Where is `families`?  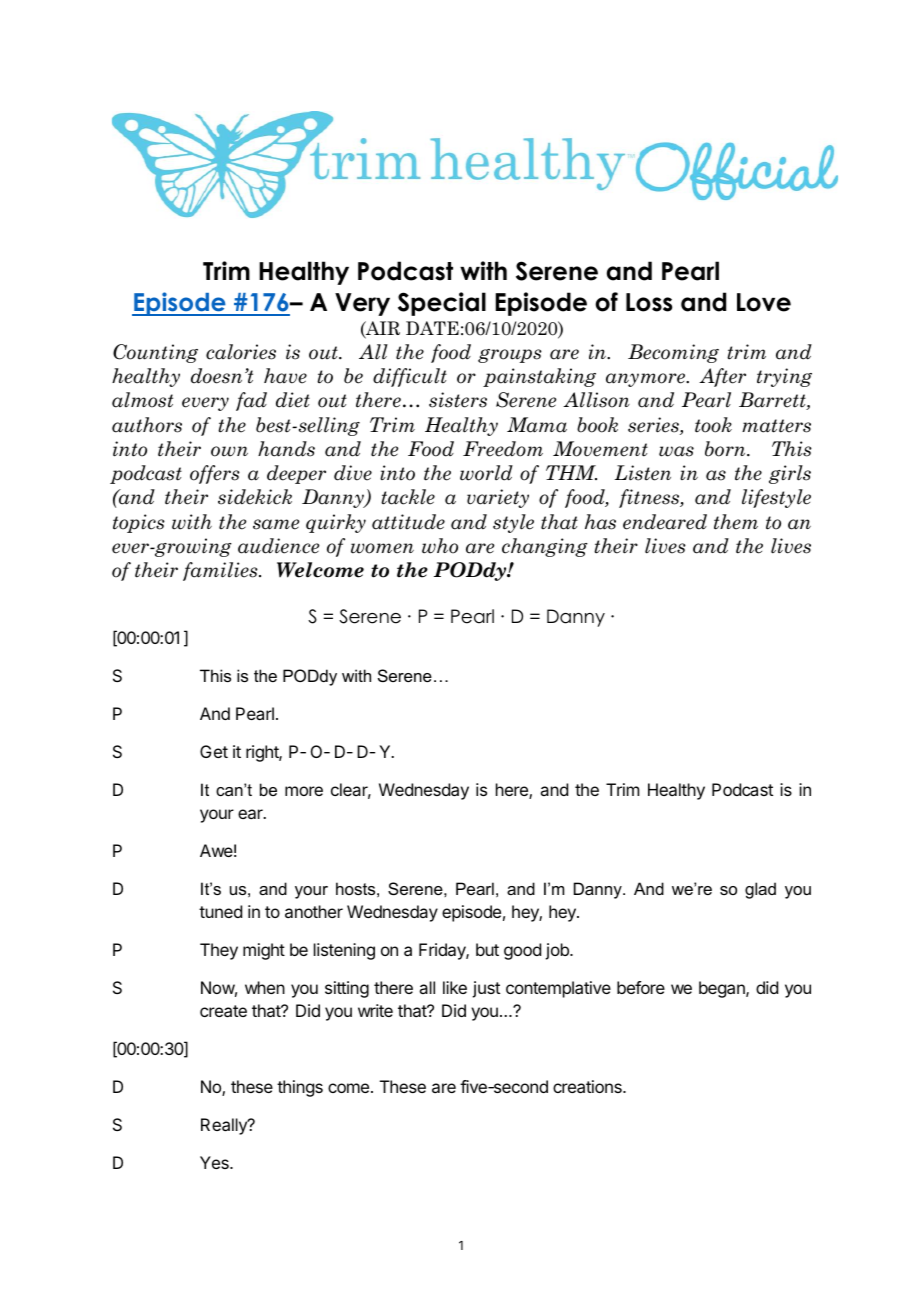
families is located at coordinates (221, 571).
